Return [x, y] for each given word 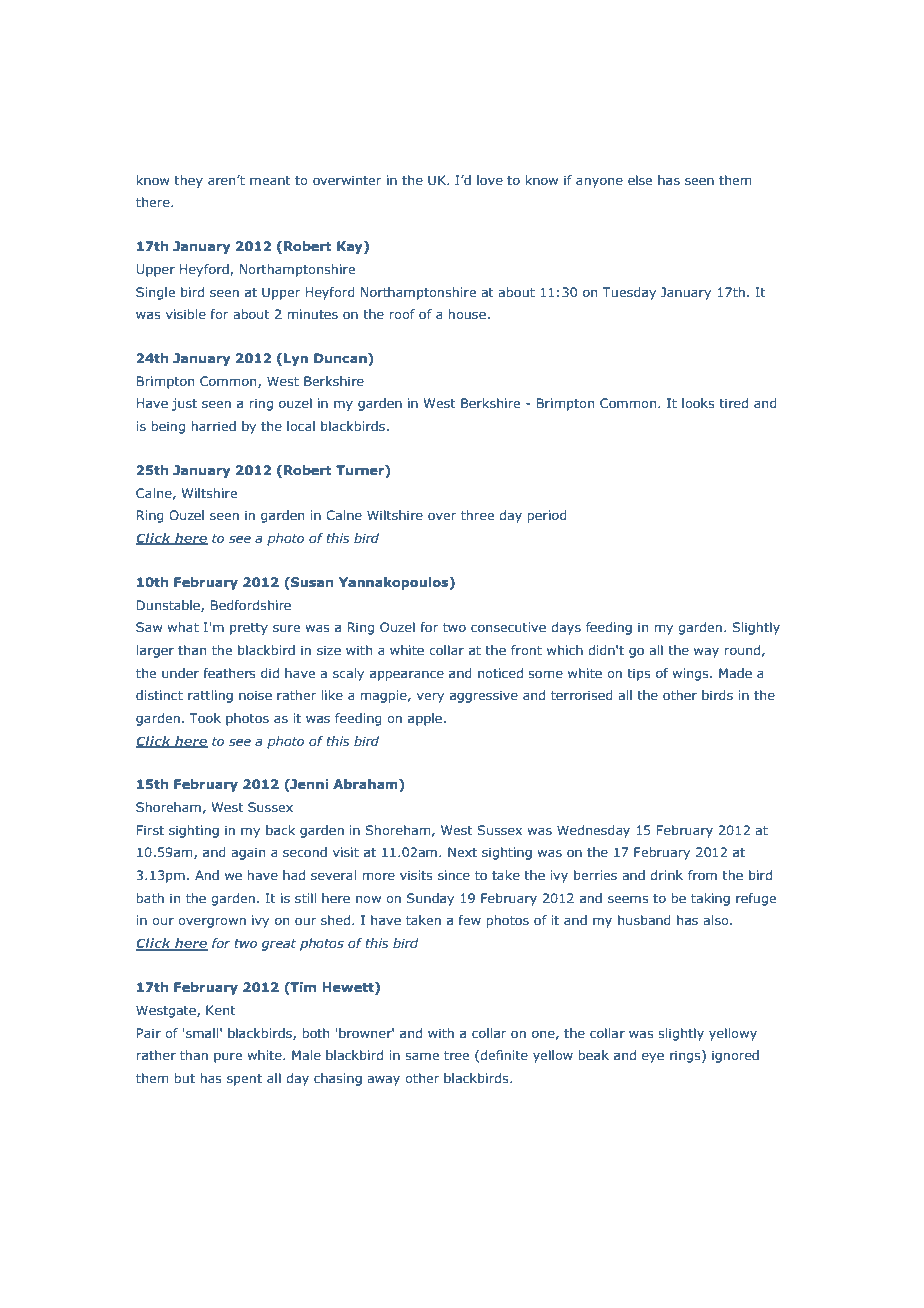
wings [691, 674]
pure [228, 1058]
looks [698, 403]
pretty [249, 629]
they [188, 181]
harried [213, 426]
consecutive [508, 627]
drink [666, 875]
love [490, 180]
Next [462, 852]
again [248, 853]
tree [456, 1055]
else [640, 180]
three [477, 515]
